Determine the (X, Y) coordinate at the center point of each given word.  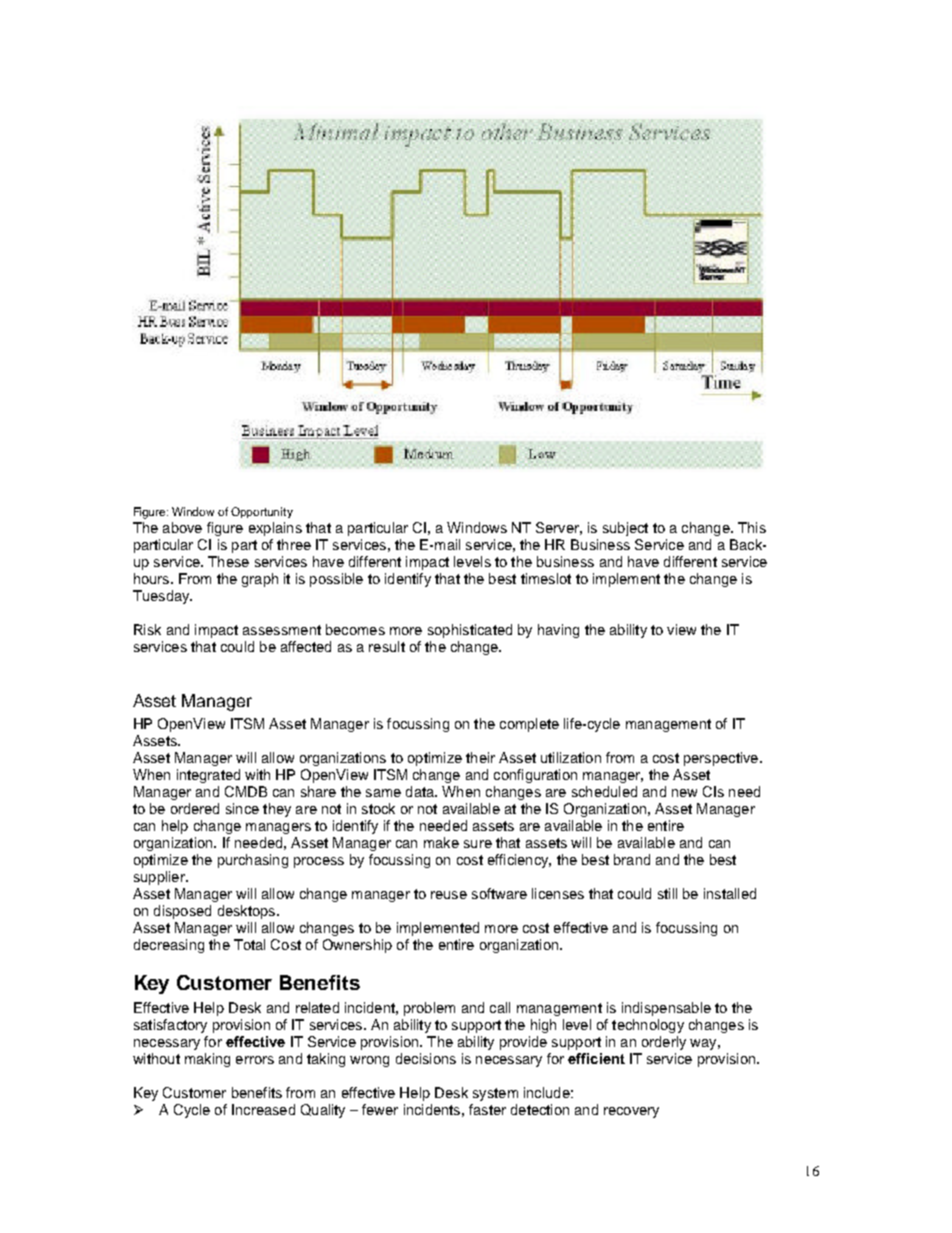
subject (625, 529)
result (387, 646)
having (558, 631)
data (421, 791)
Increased (263, 1109)
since (242, 808)
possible (336, 580)
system (495, 1094)
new (684, 793)
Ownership (357, 946)
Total (249, 944)
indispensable (666, 1009)
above (182, 527)
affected (306, 646)
